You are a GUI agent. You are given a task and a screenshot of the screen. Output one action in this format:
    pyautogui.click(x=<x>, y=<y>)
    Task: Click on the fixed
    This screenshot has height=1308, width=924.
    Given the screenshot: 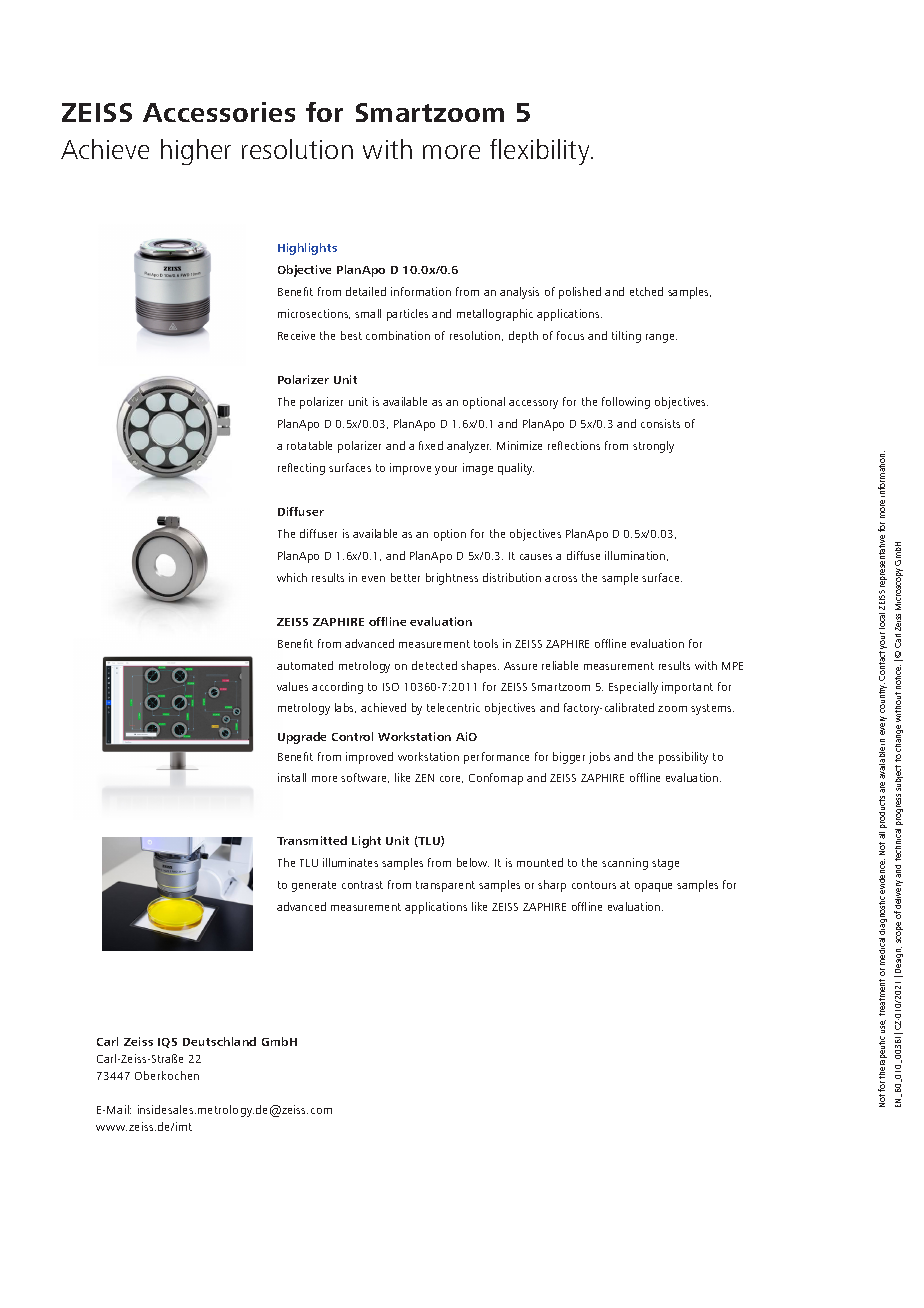 What is the action you would take?
    pyautogui.click(x=431, y=445)
